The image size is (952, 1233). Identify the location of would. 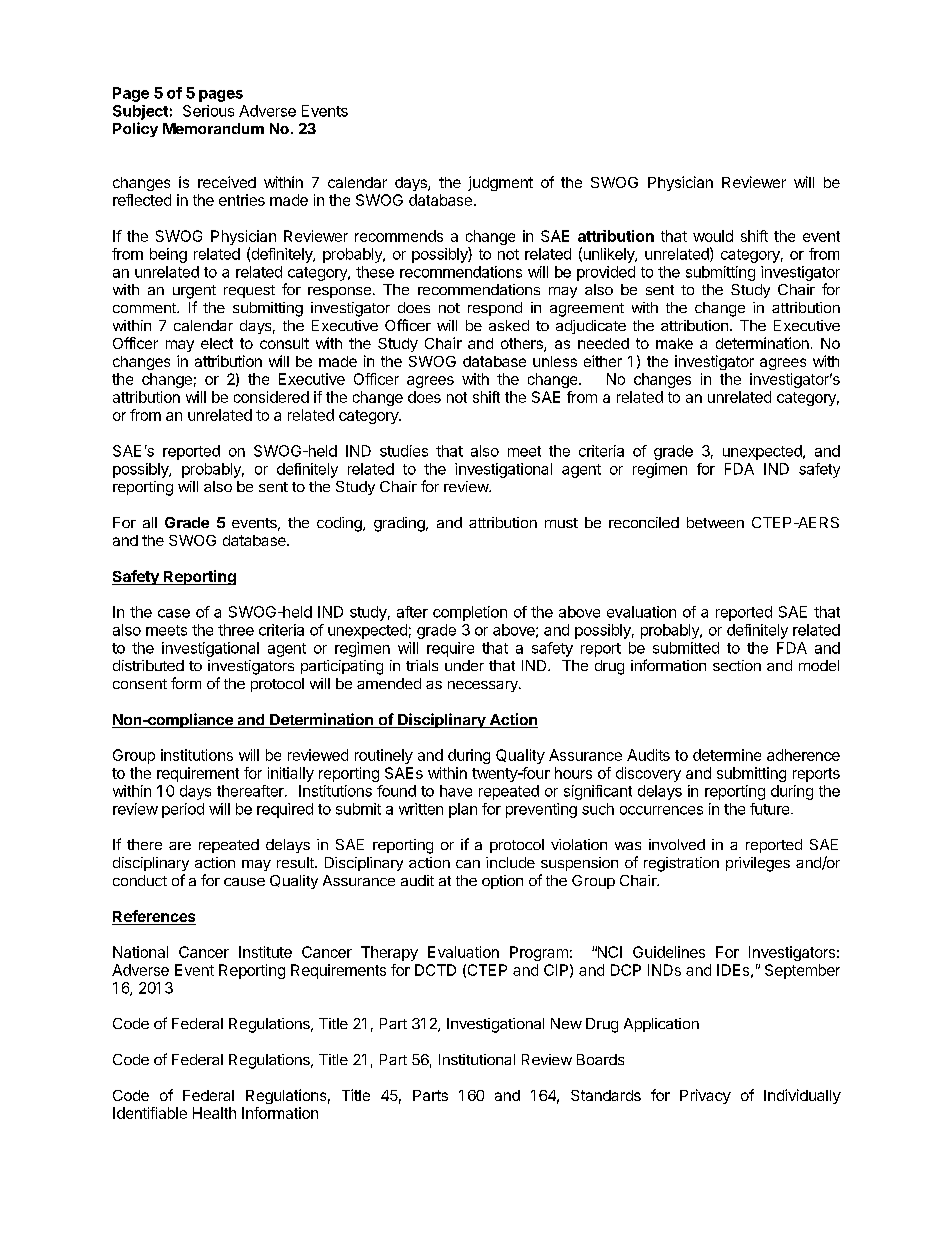
(713, 236).
